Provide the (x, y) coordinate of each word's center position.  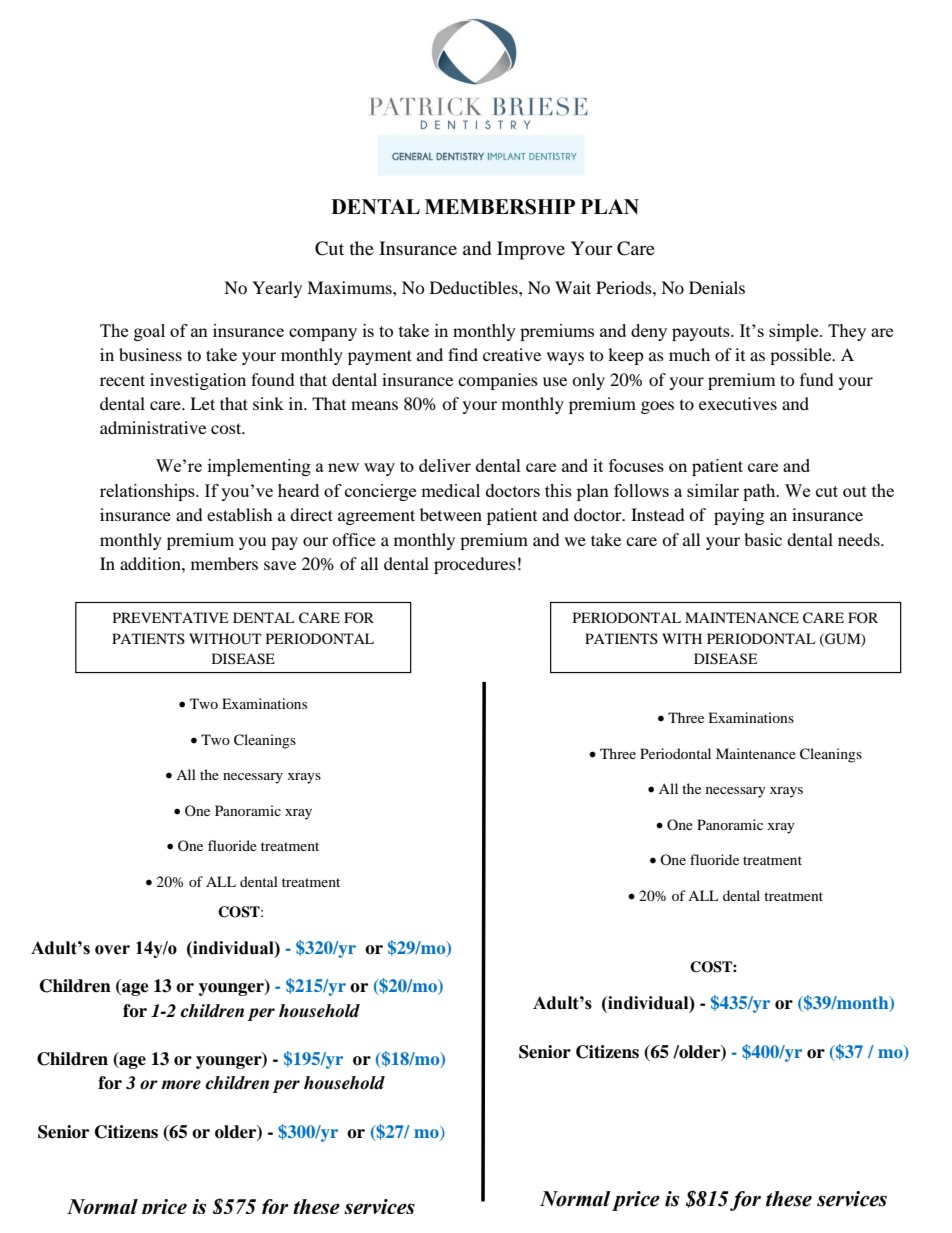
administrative (153, 427)
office (354, 539)
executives (738, 403)
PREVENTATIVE (170, 617)
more (181, 1085)
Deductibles (475, 287)
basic (763, 539)
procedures (475, 565)
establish (240, 514)
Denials (717, 287)
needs (860, 539)
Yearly (277, 289)
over (112, 950)
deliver (445, 465)
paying (739, 516)
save (280, 565)
